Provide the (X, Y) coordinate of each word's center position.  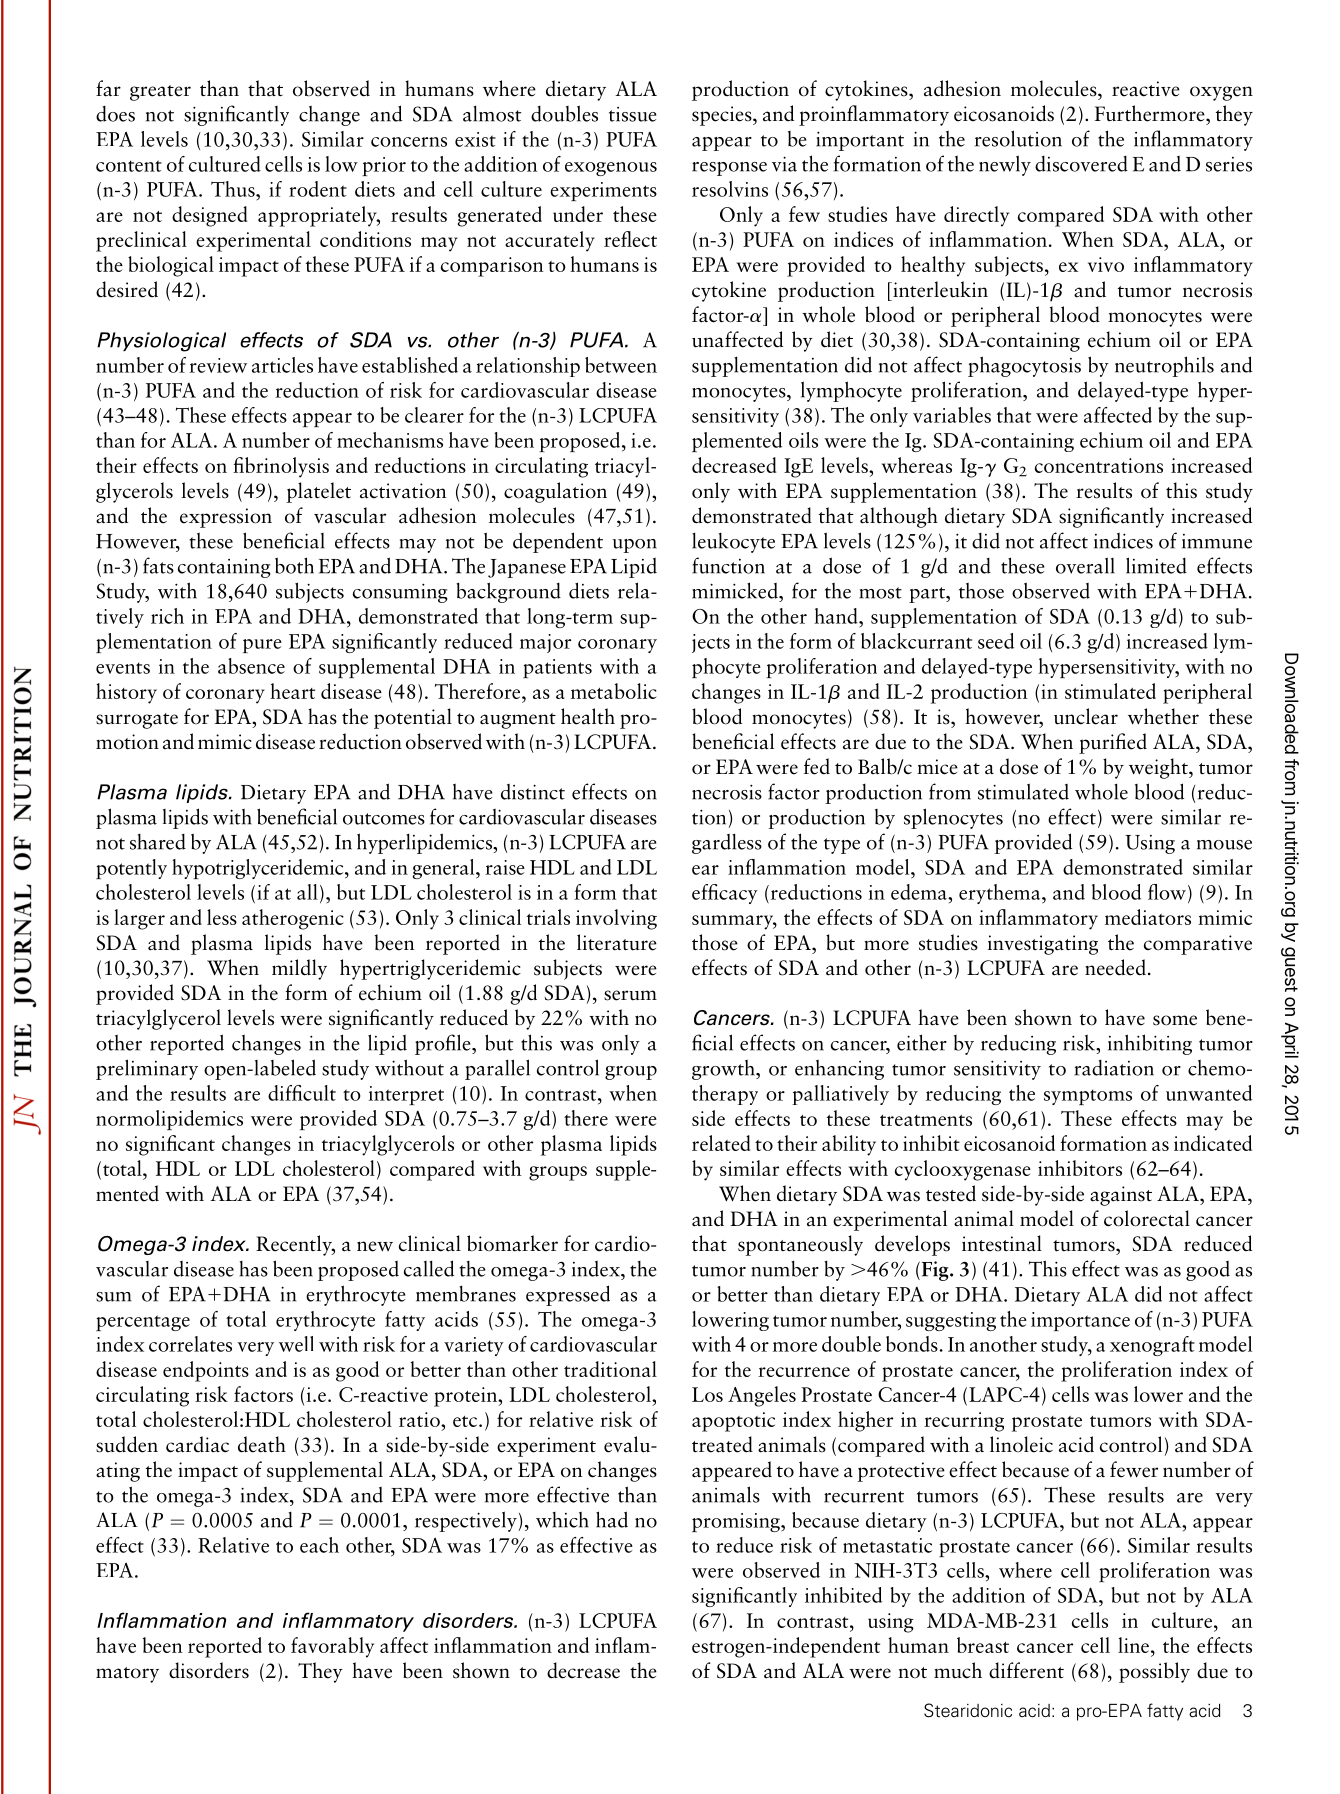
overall (1085, 565)
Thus (234, 189)
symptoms (1088, 1097)
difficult (302, 1093)
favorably (332, 1647)
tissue (633, 114)
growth (724, 1070)
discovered (1081, 164)
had (612, 1519)
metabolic (614, 691)
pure (262, 646)
